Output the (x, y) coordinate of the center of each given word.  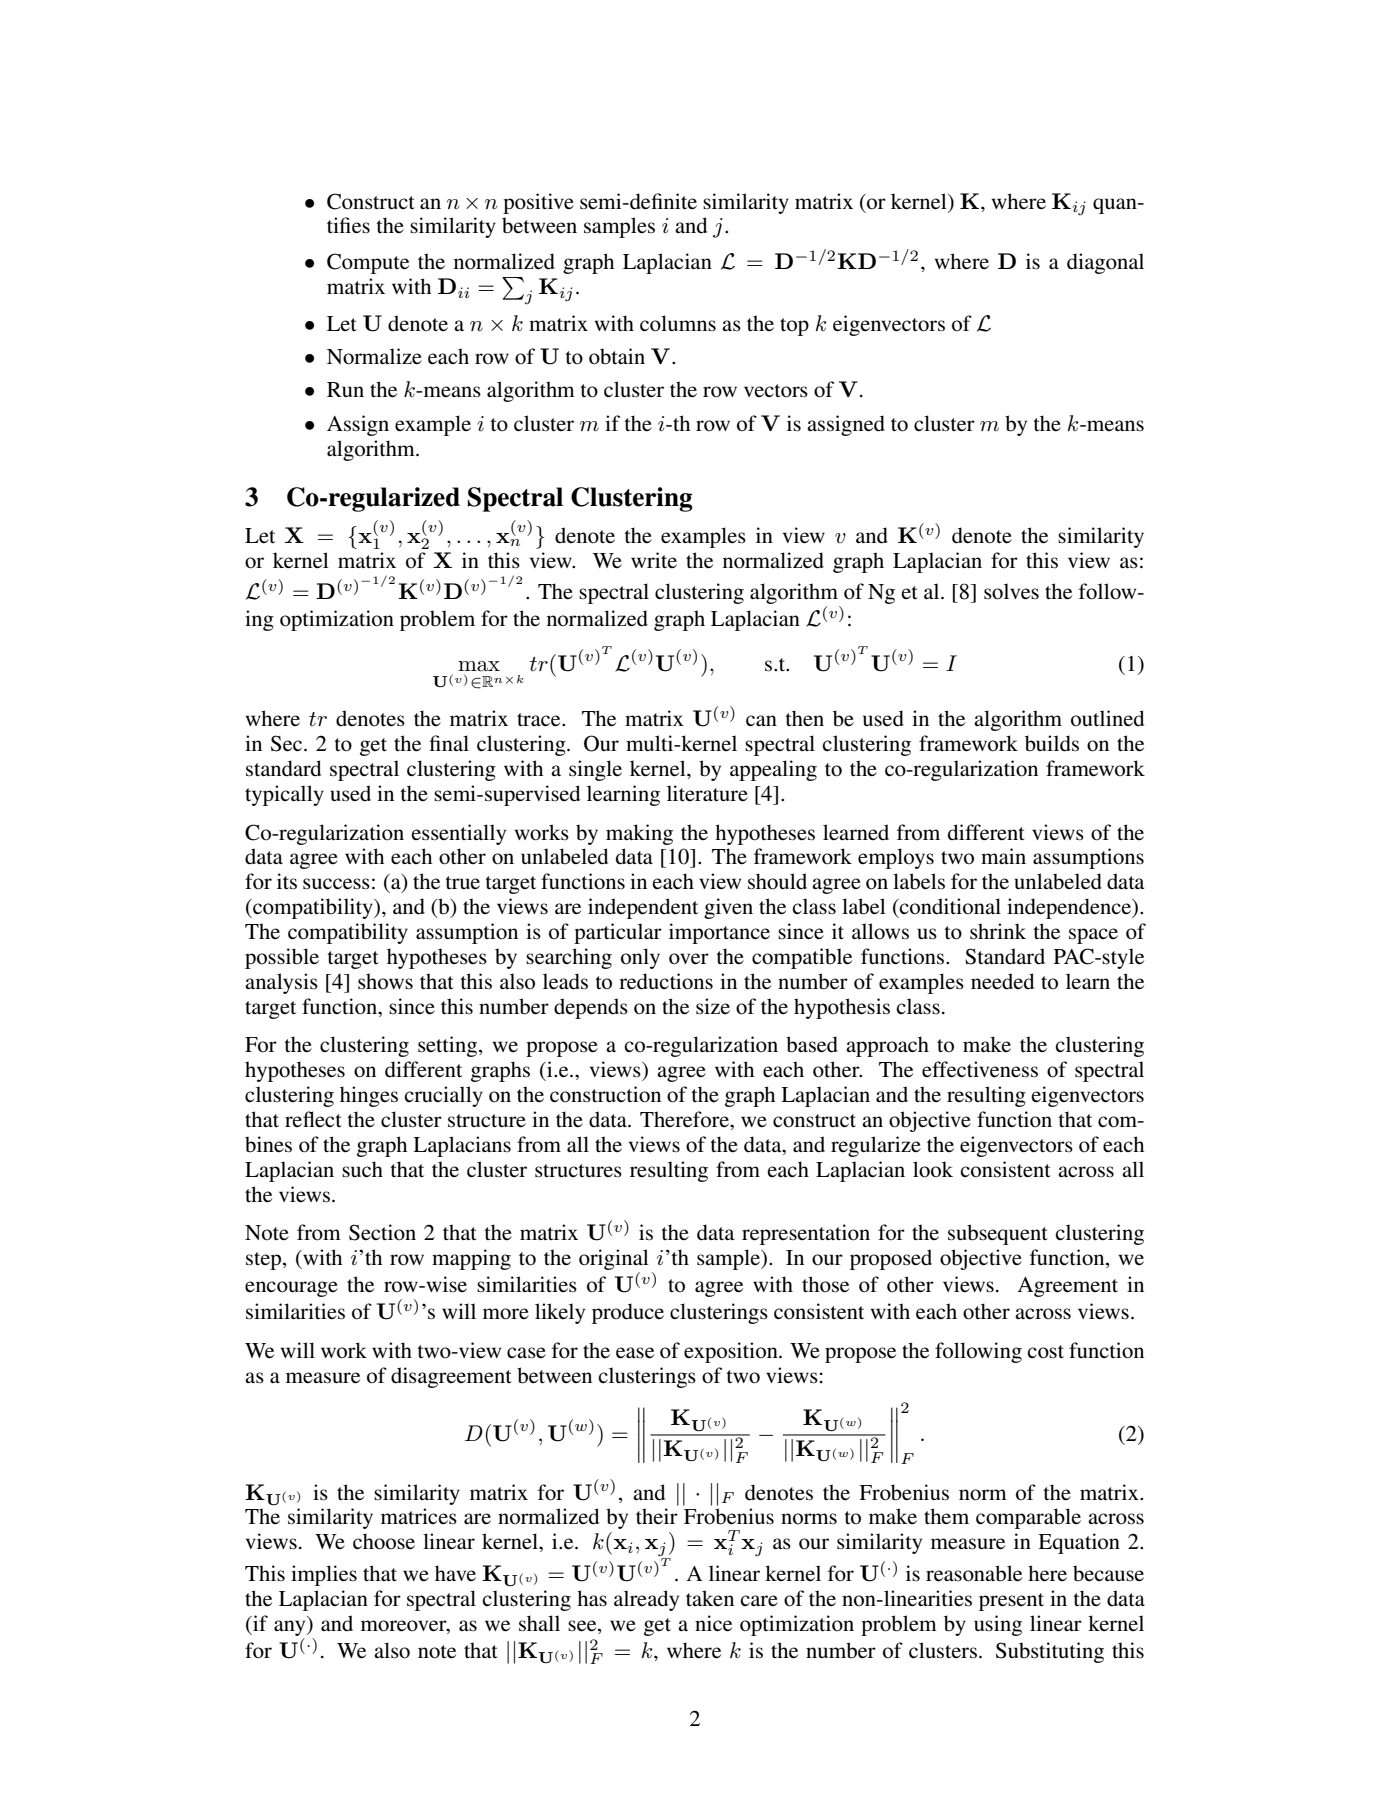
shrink (998, 931)
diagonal (1105, 263)
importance (719, 933)
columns (678, 323)
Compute (368, 263)
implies (324, 1575)
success (336, 884)
